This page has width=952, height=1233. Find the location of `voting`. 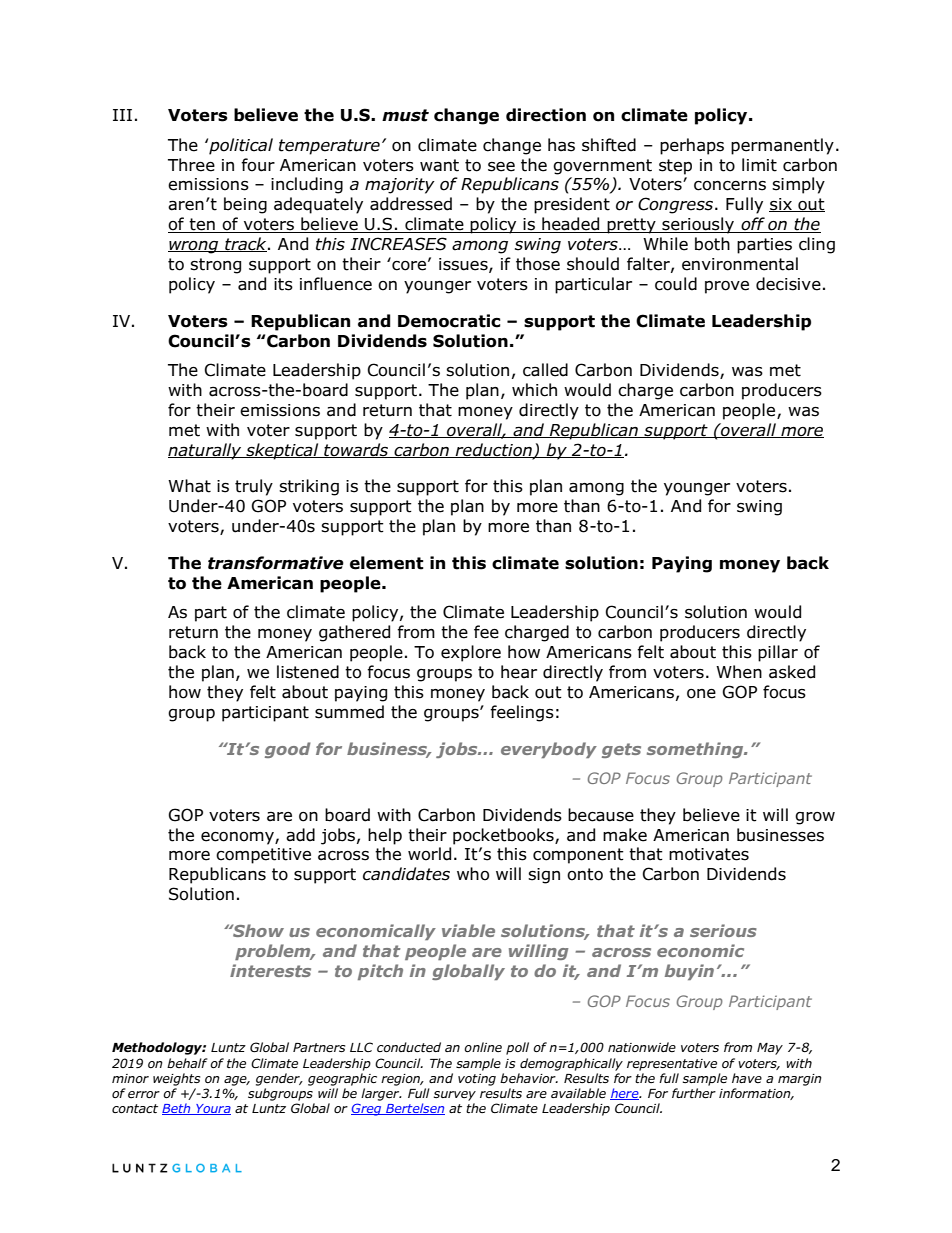

voting is located at coordinates (477, 1080).
